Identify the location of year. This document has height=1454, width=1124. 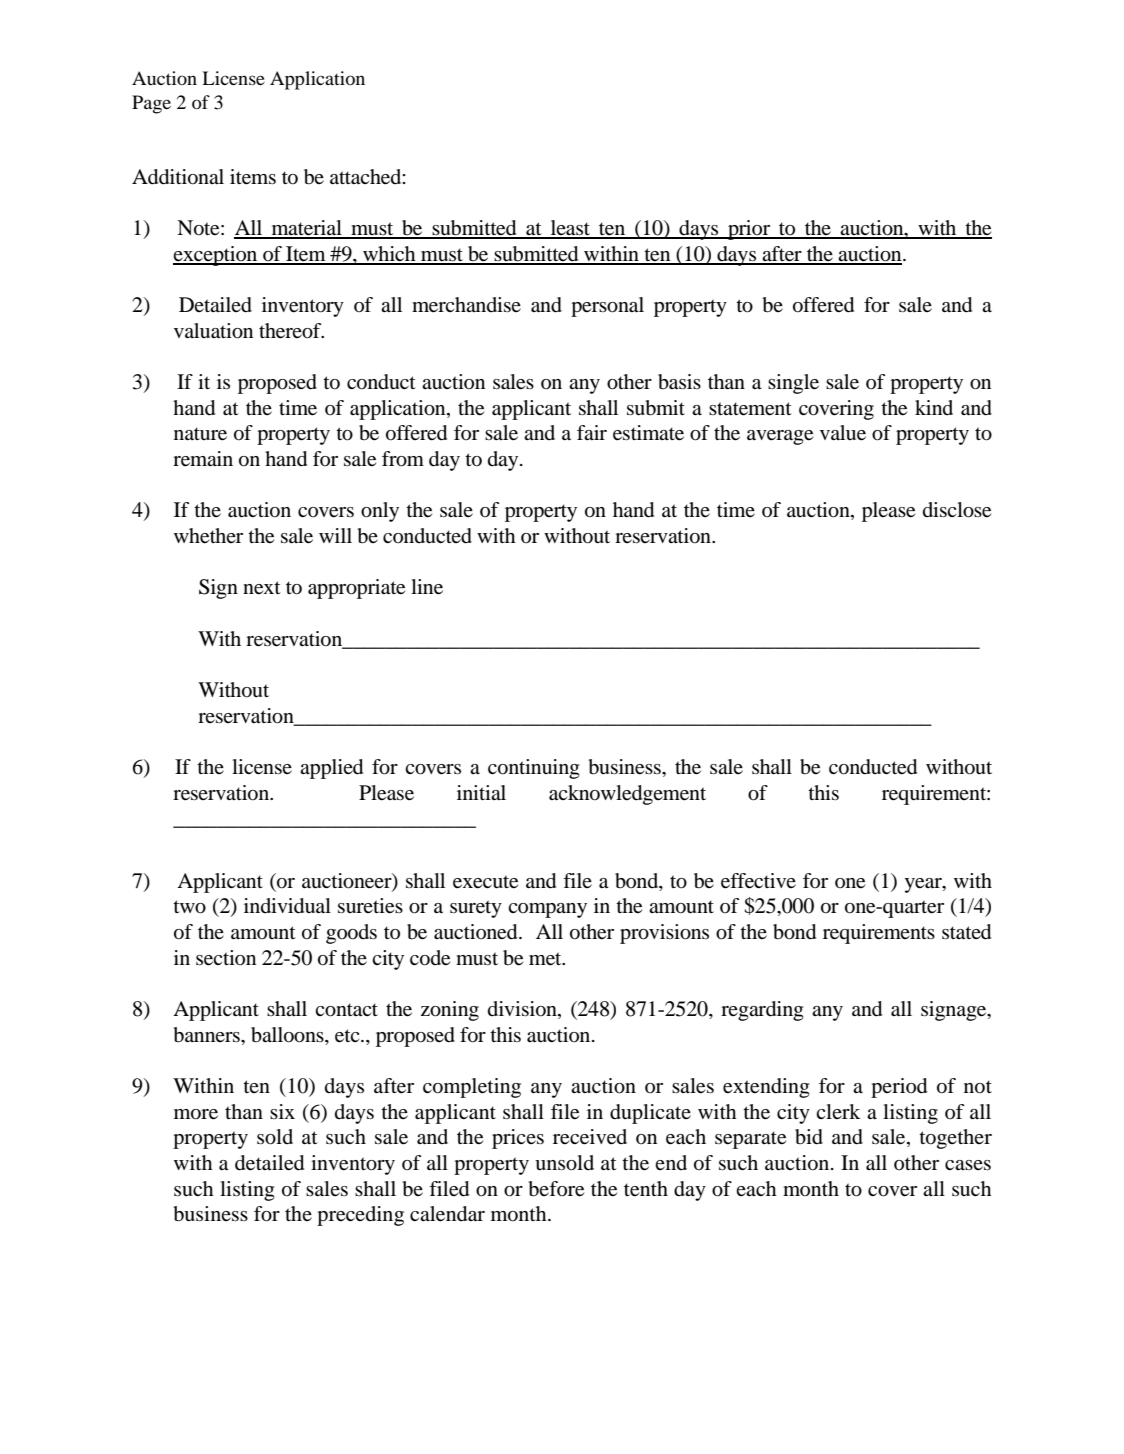
(924, 885).
